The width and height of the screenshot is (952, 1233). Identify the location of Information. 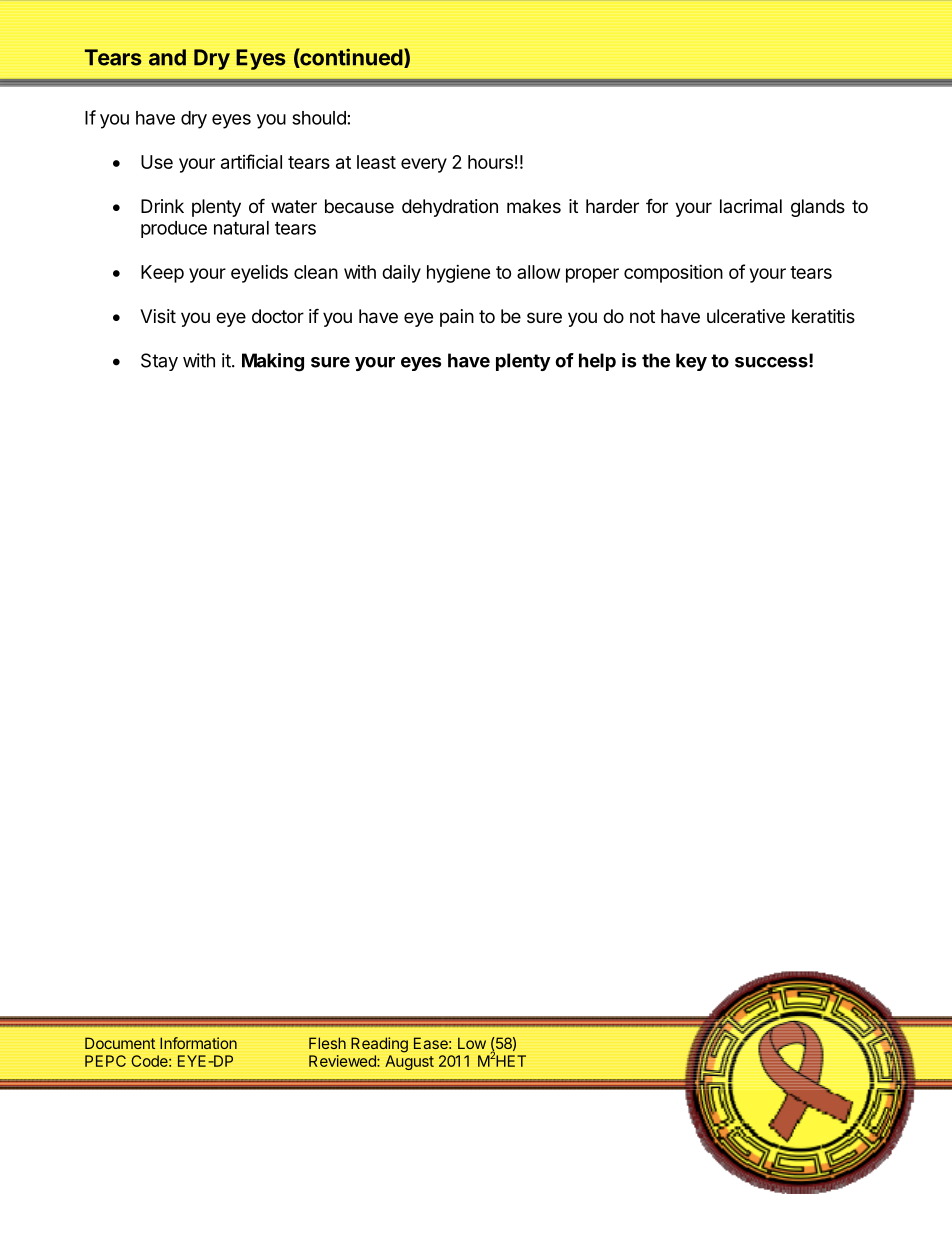
(198, 1043).
